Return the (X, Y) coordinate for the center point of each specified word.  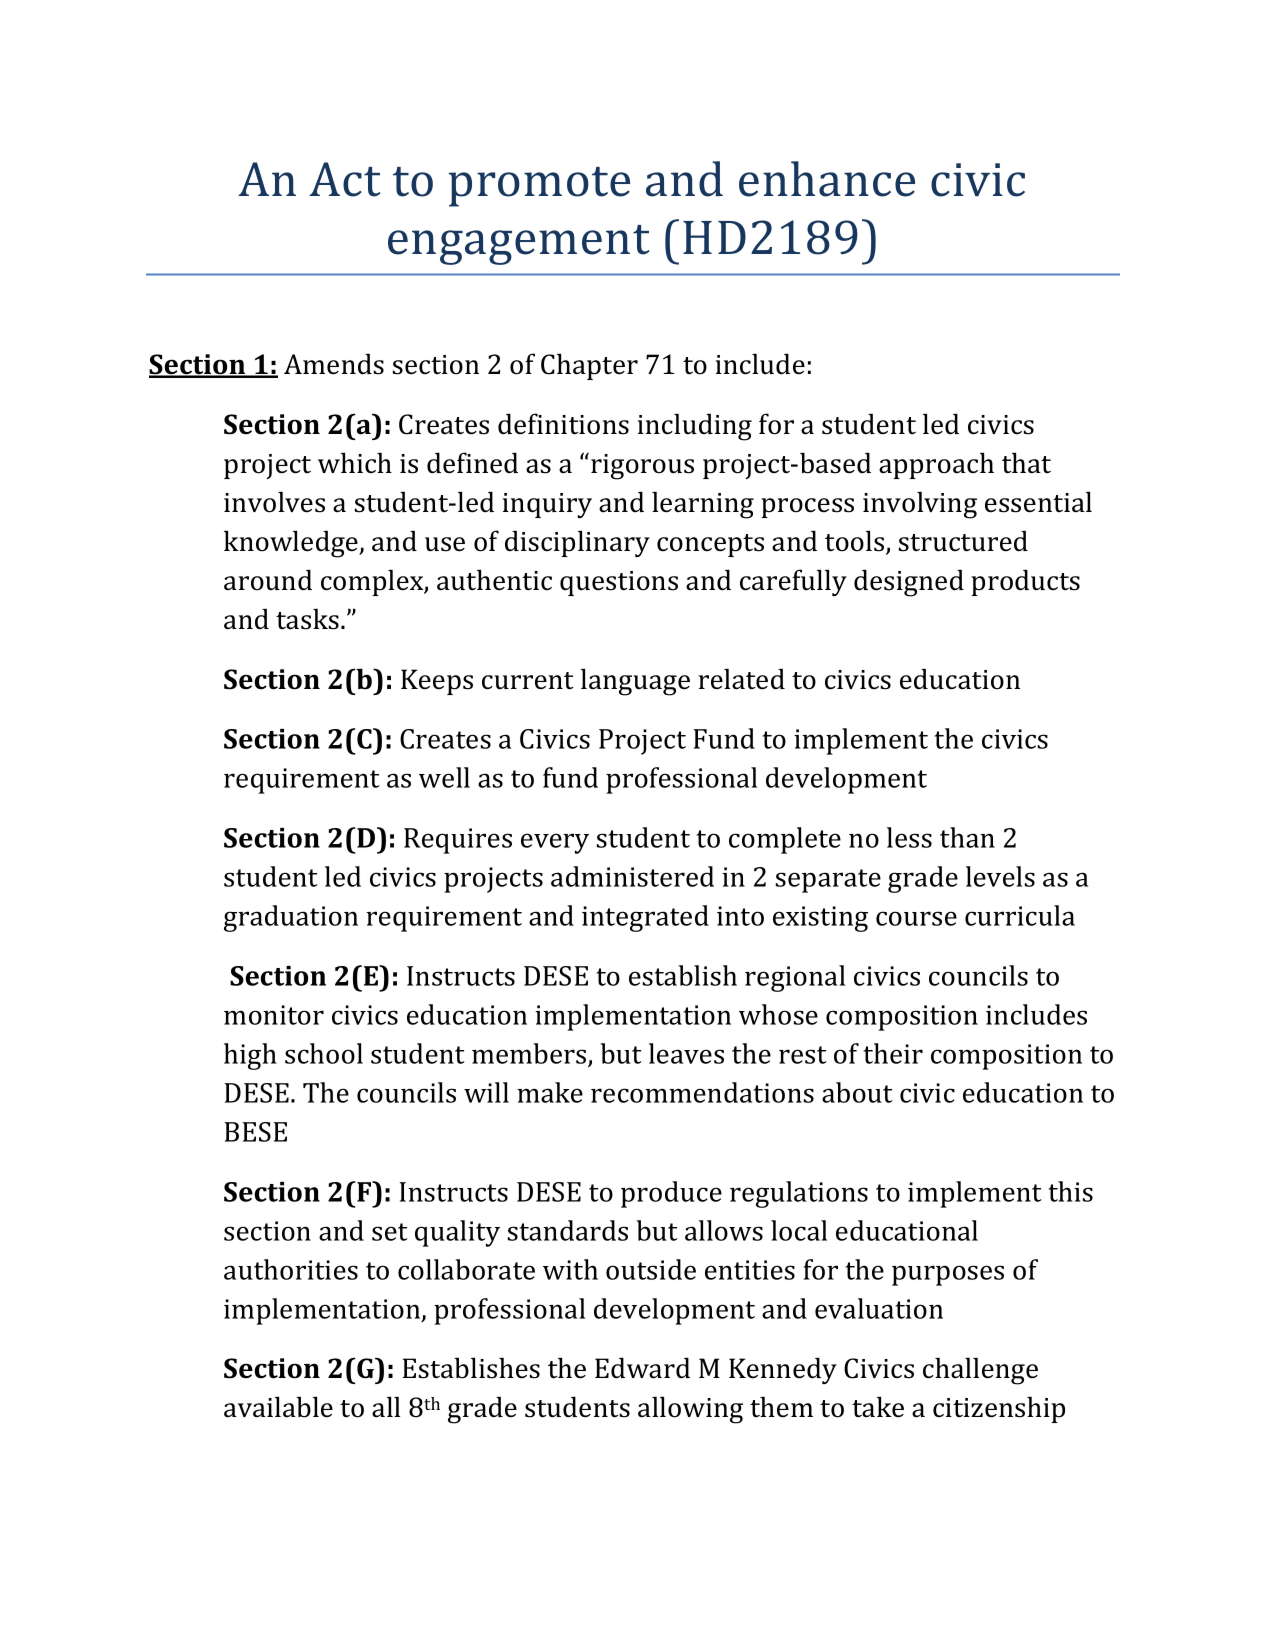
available (278, 1407)
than (967, 837)
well (444, 777)
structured (963, 541)
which (355, 463)
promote (539, 187)
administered (632, 876)
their (893, 1053)
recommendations (702, 1092)
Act (345, 179)
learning (703, 505)
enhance (827, 179)
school (324, 1053)
